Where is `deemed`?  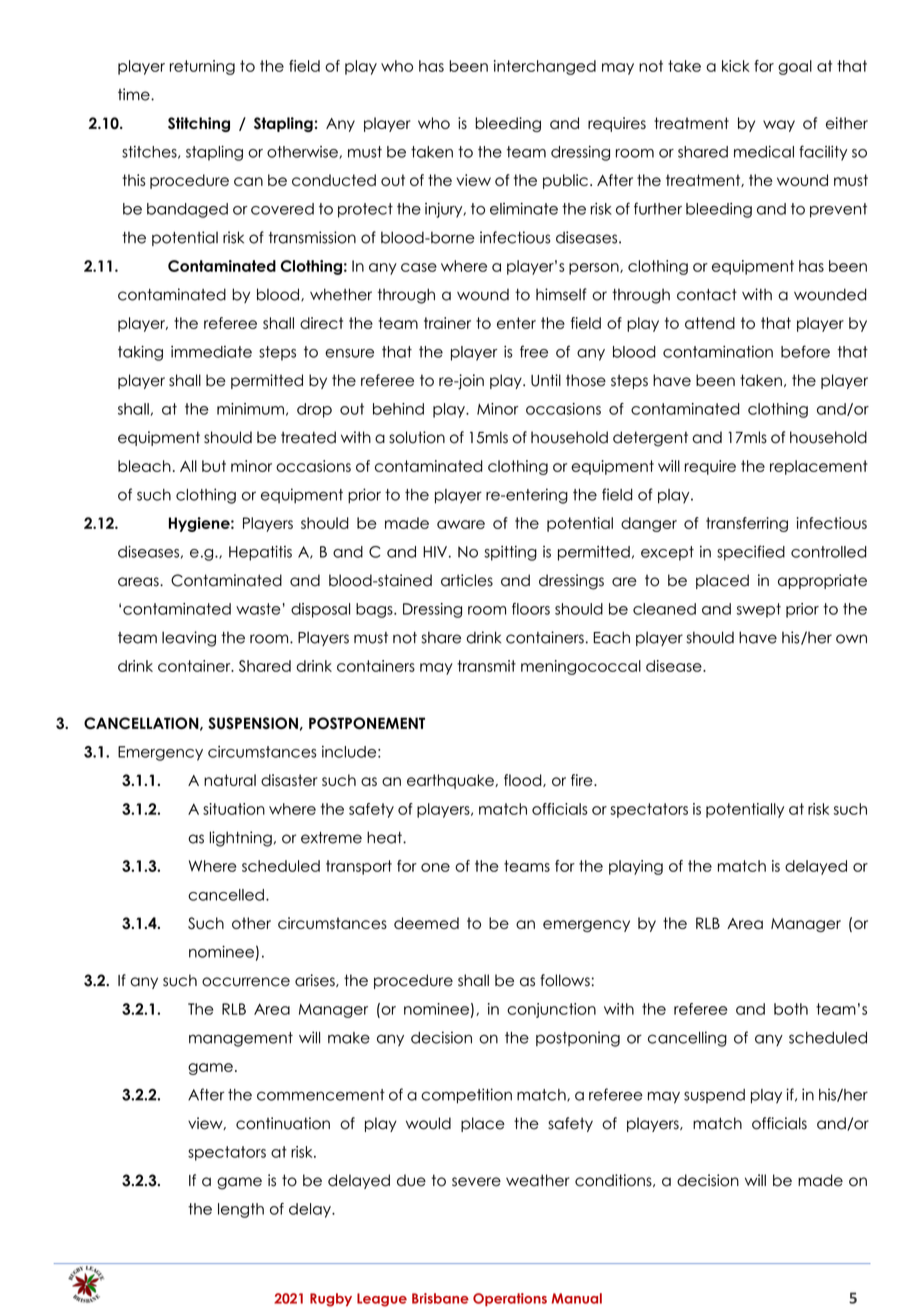 deemed is located at coordinates (426, 923).
